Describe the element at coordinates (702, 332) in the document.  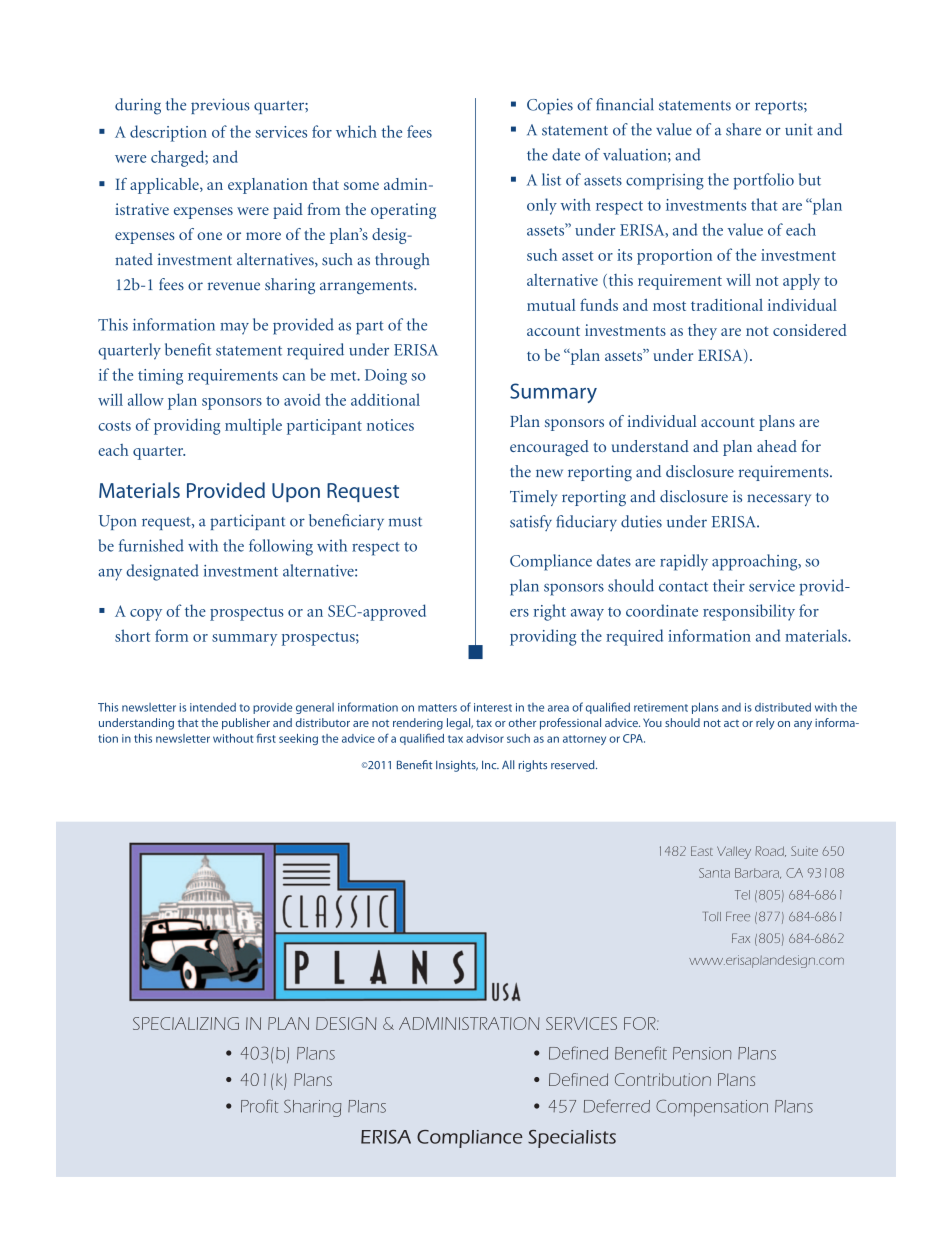
I see `they` at that location.
